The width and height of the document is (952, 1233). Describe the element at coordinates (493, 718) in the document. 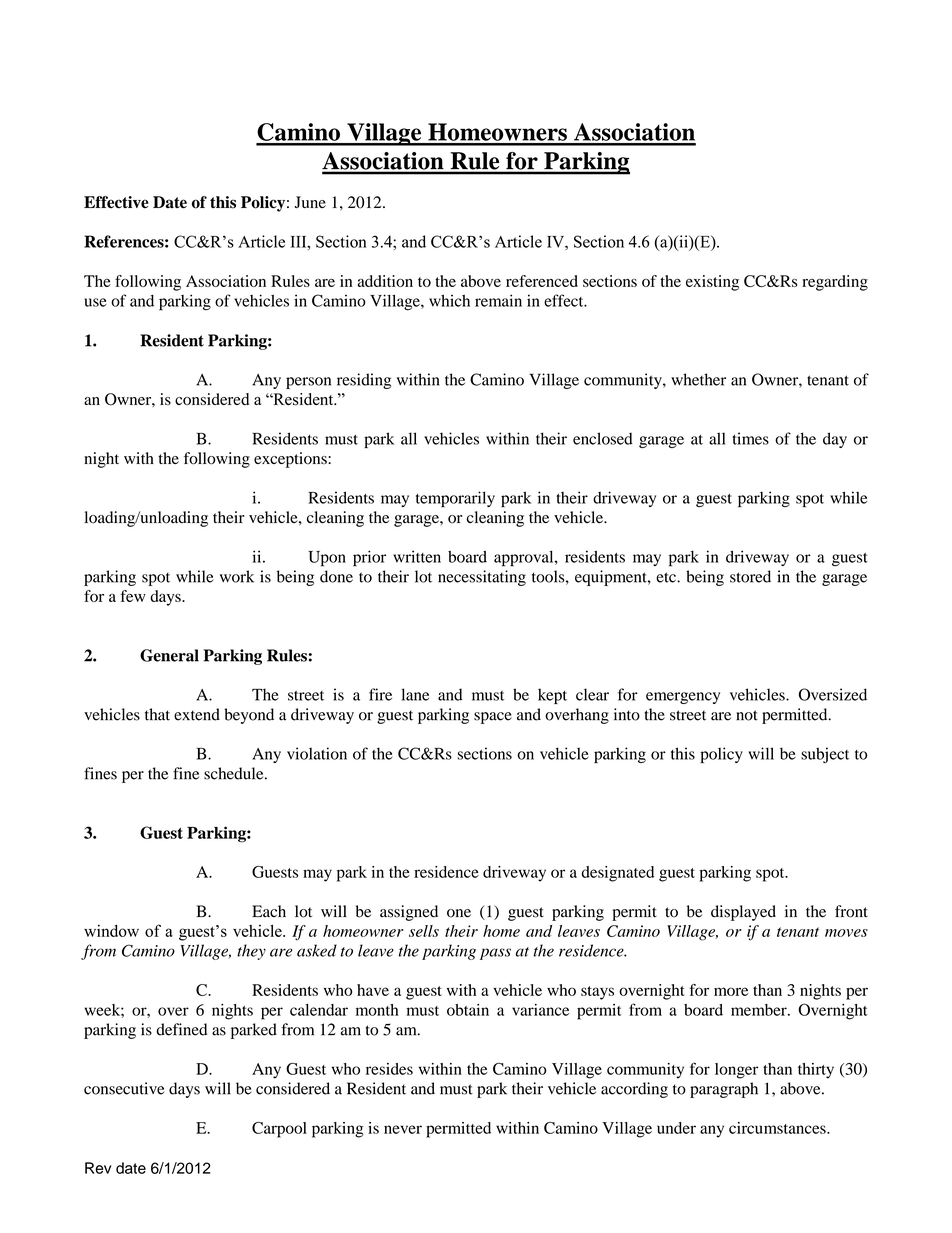

I see `space` at that location.
